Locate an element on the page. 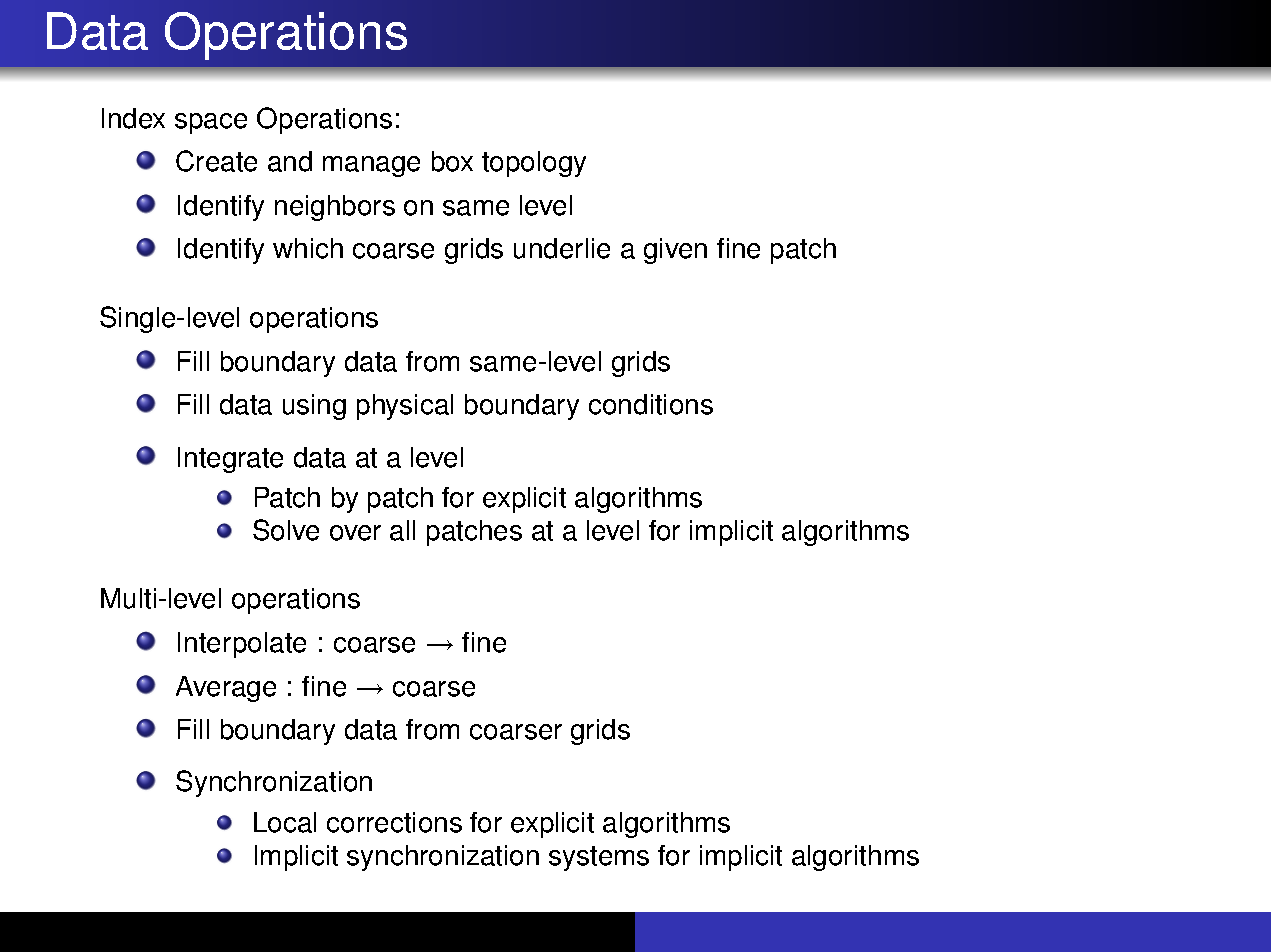 The width and height of the image is (1271, 952). neighbors is located at coordinates (335, 208).
